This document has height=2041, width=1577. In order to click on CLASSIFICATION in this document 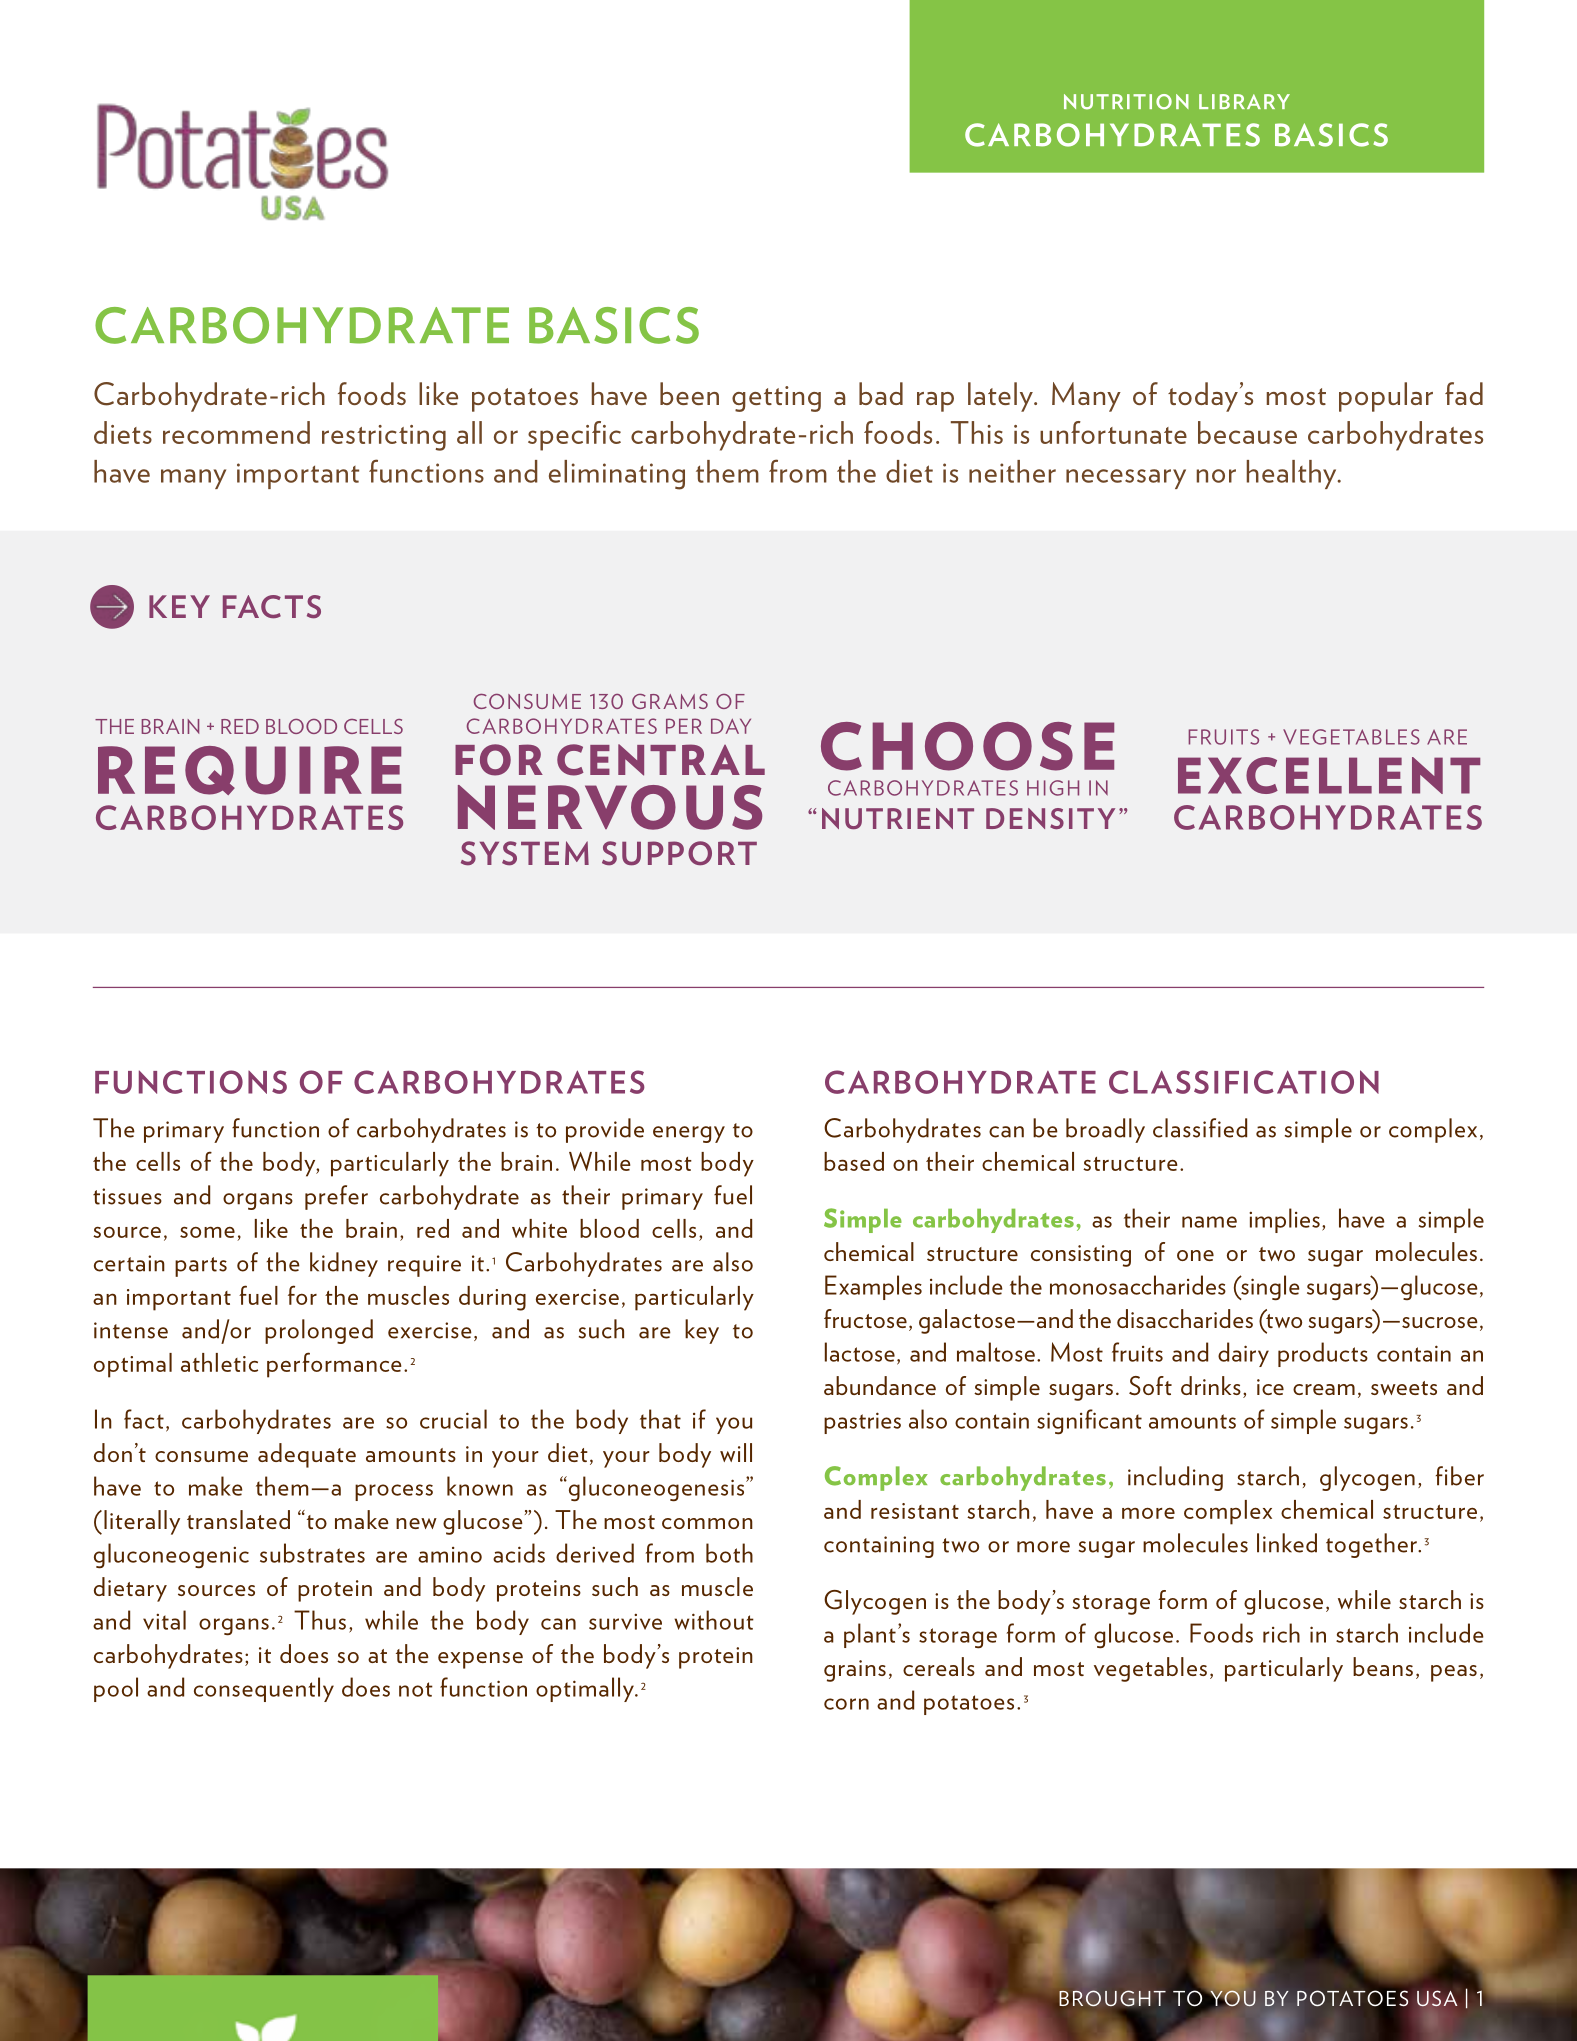, I will do `click(1244, 1082)`.
